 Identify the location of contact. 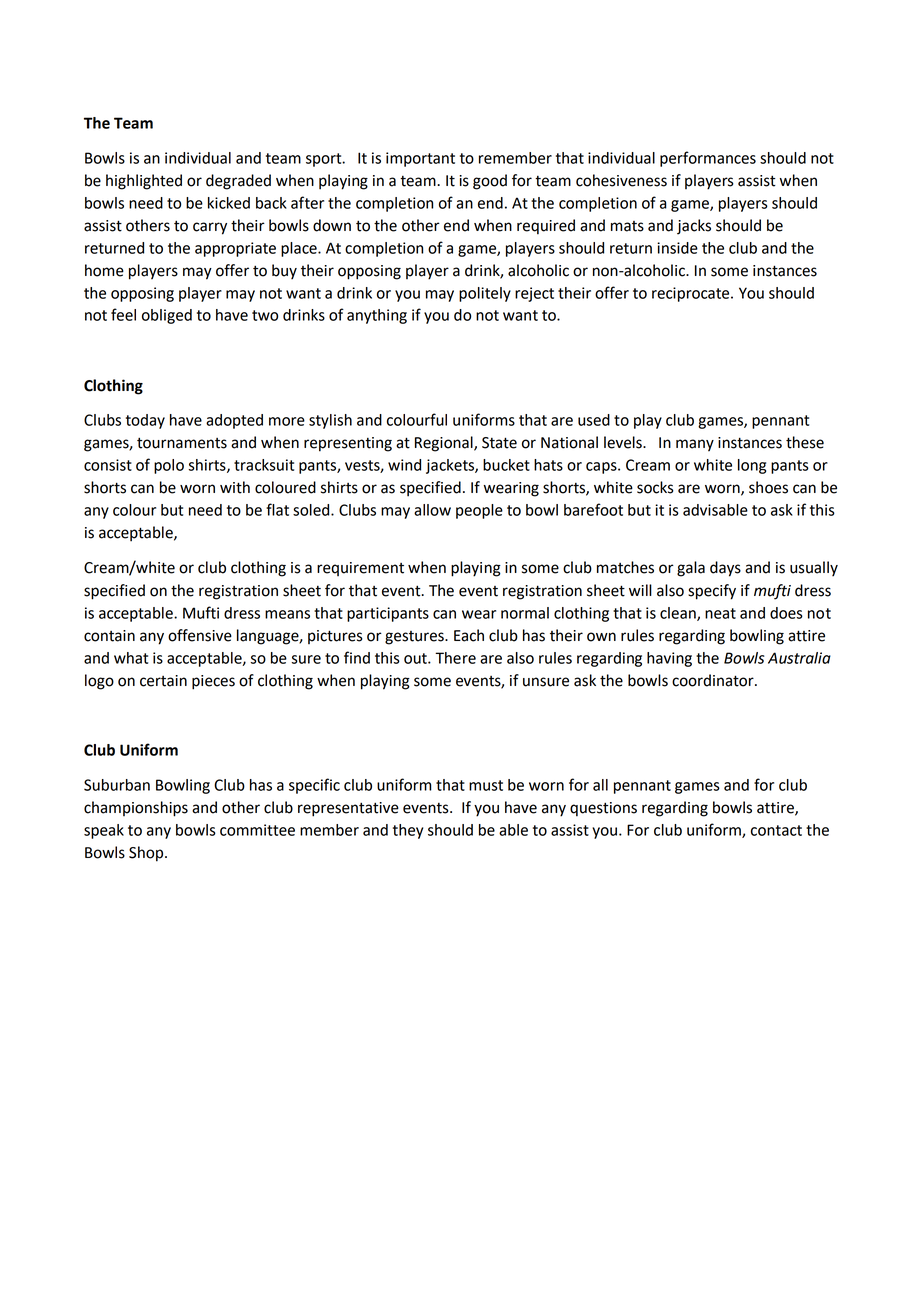
(776, 830).
